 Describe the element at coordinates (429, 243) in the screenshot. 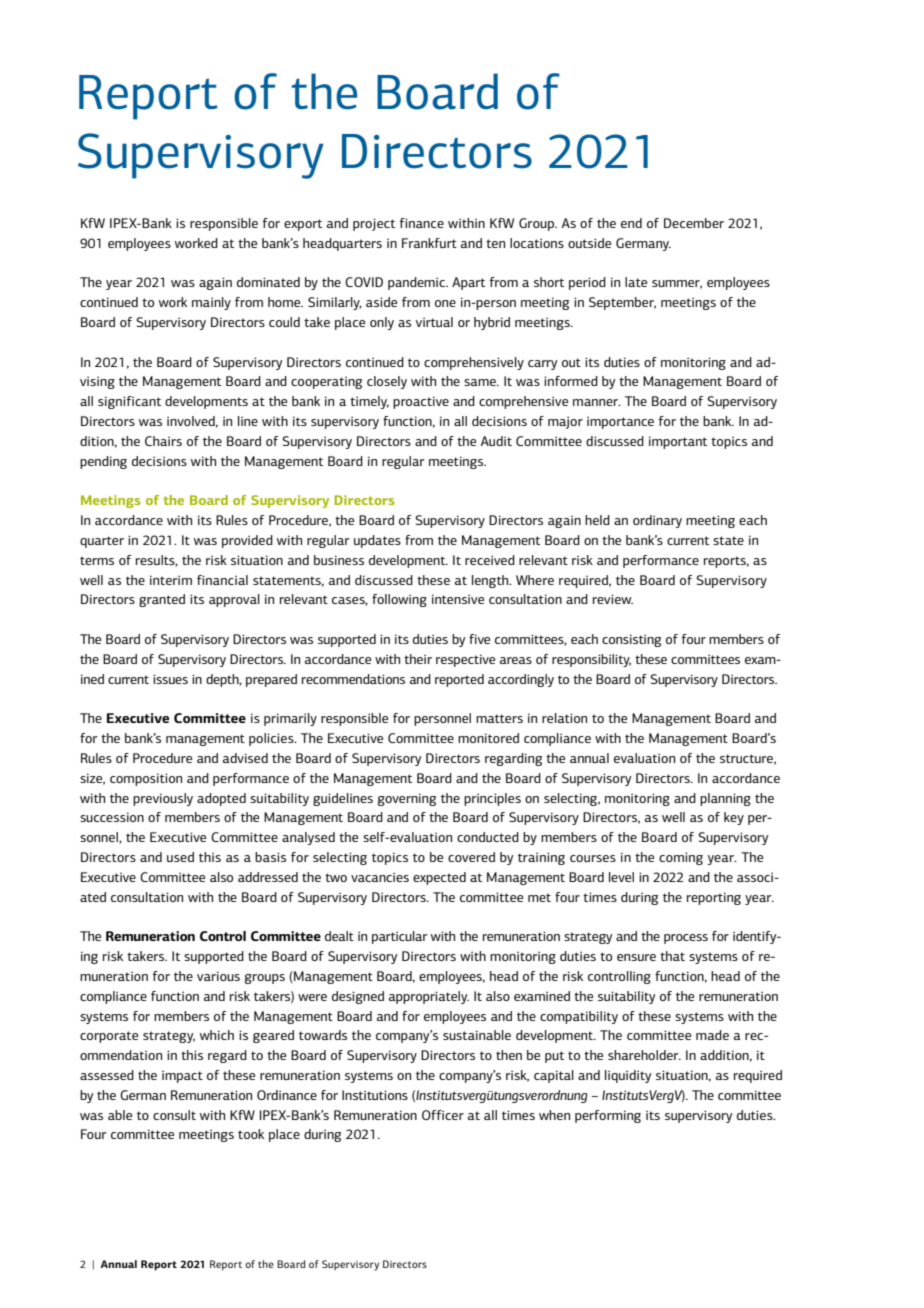

I see `Frankfurt` at that location.
